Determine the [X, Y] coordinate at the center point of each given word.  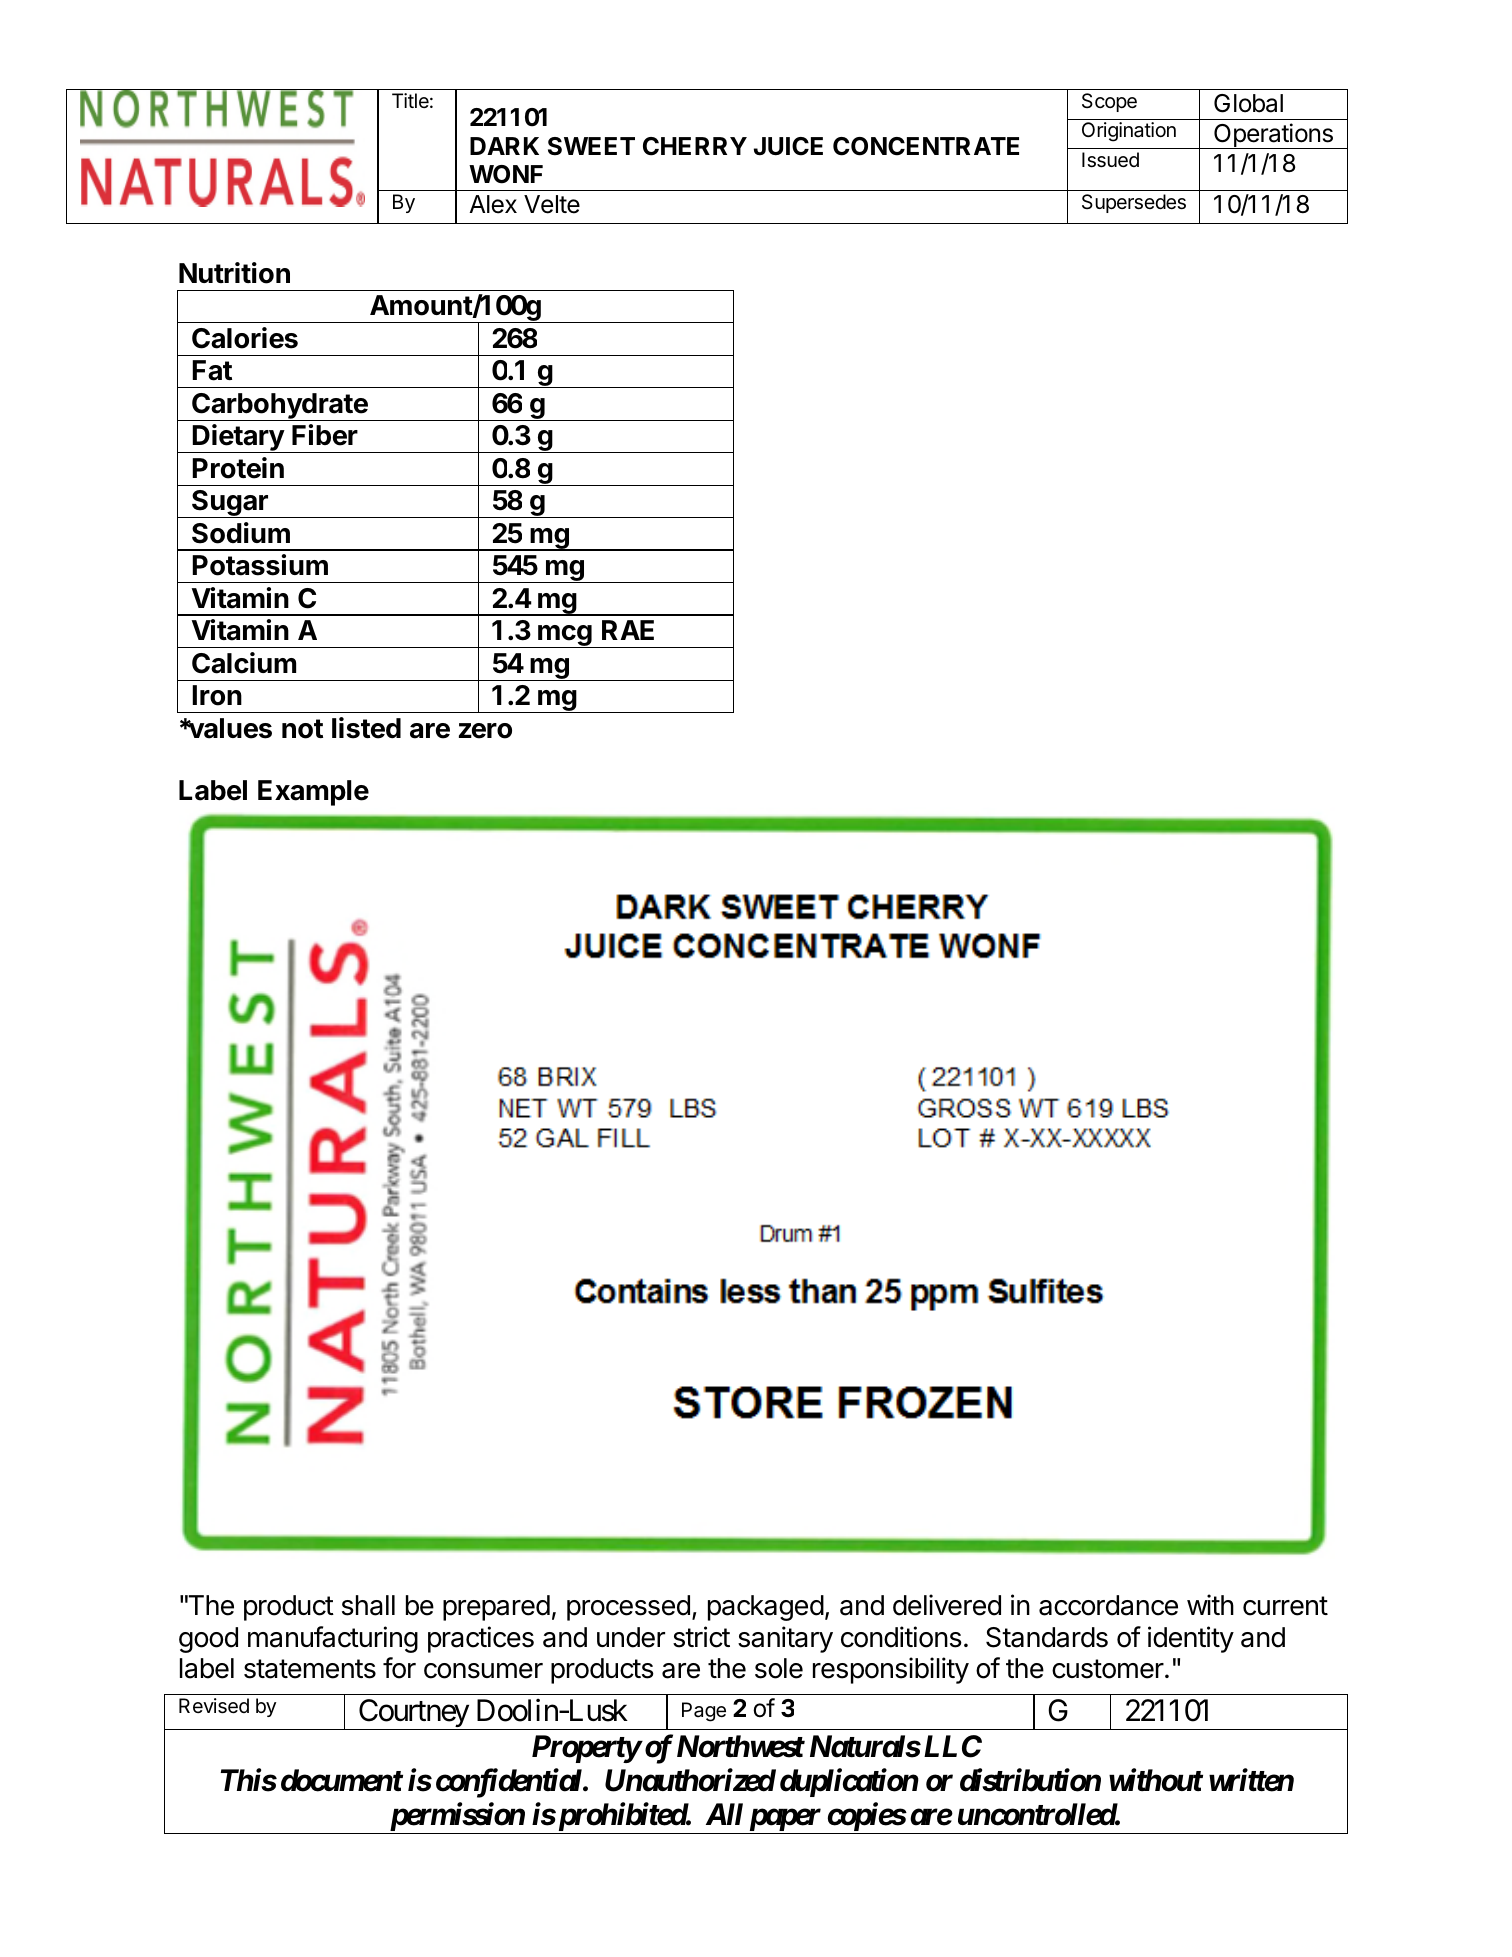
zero [485, 731]
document [342, 1780]
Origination [1129, 132]
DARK [504, 146]
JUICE [788, 146]
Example [313, 793]
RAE [628, 630]
